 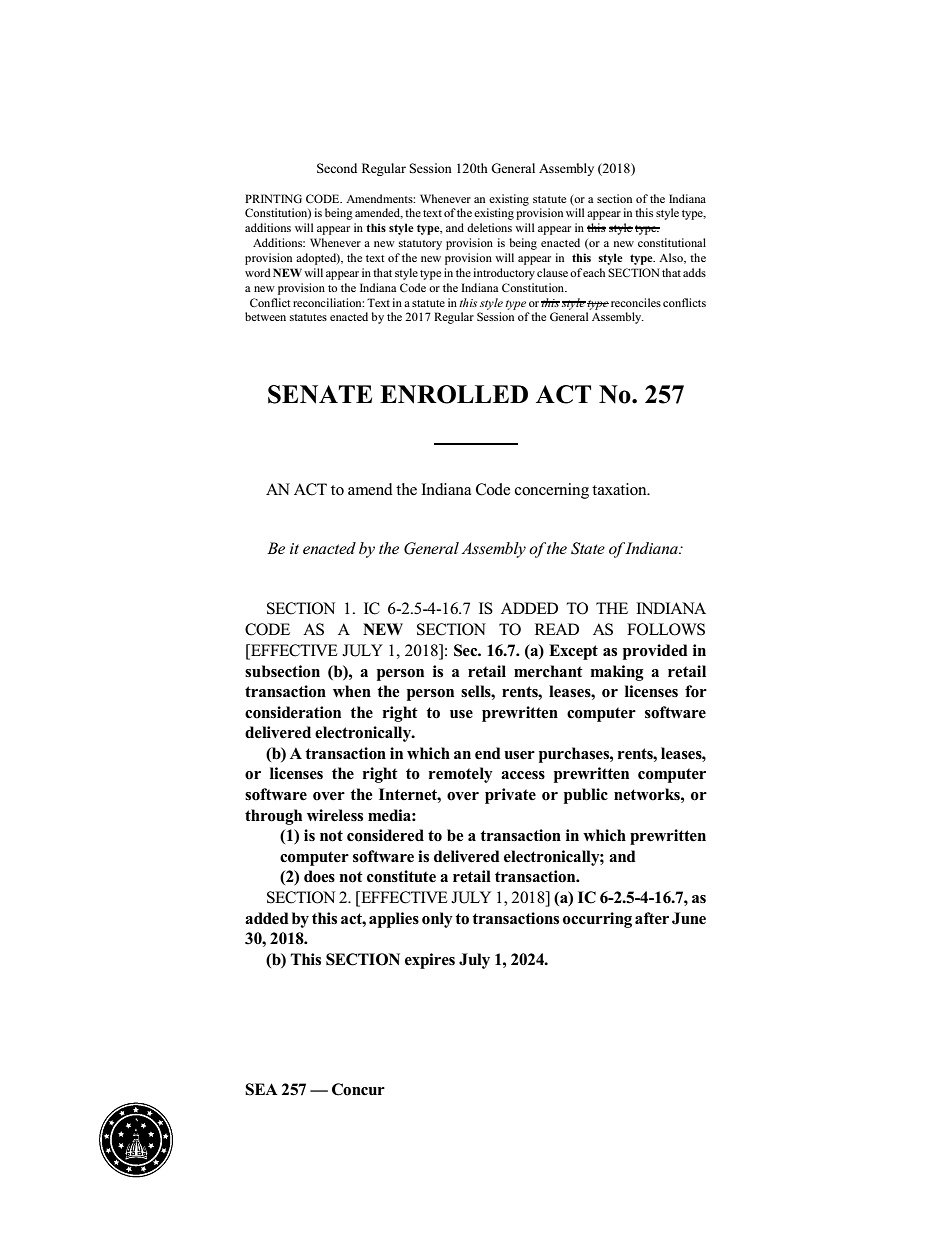 I want to click on Concur, so click(x=358, y=1089).
